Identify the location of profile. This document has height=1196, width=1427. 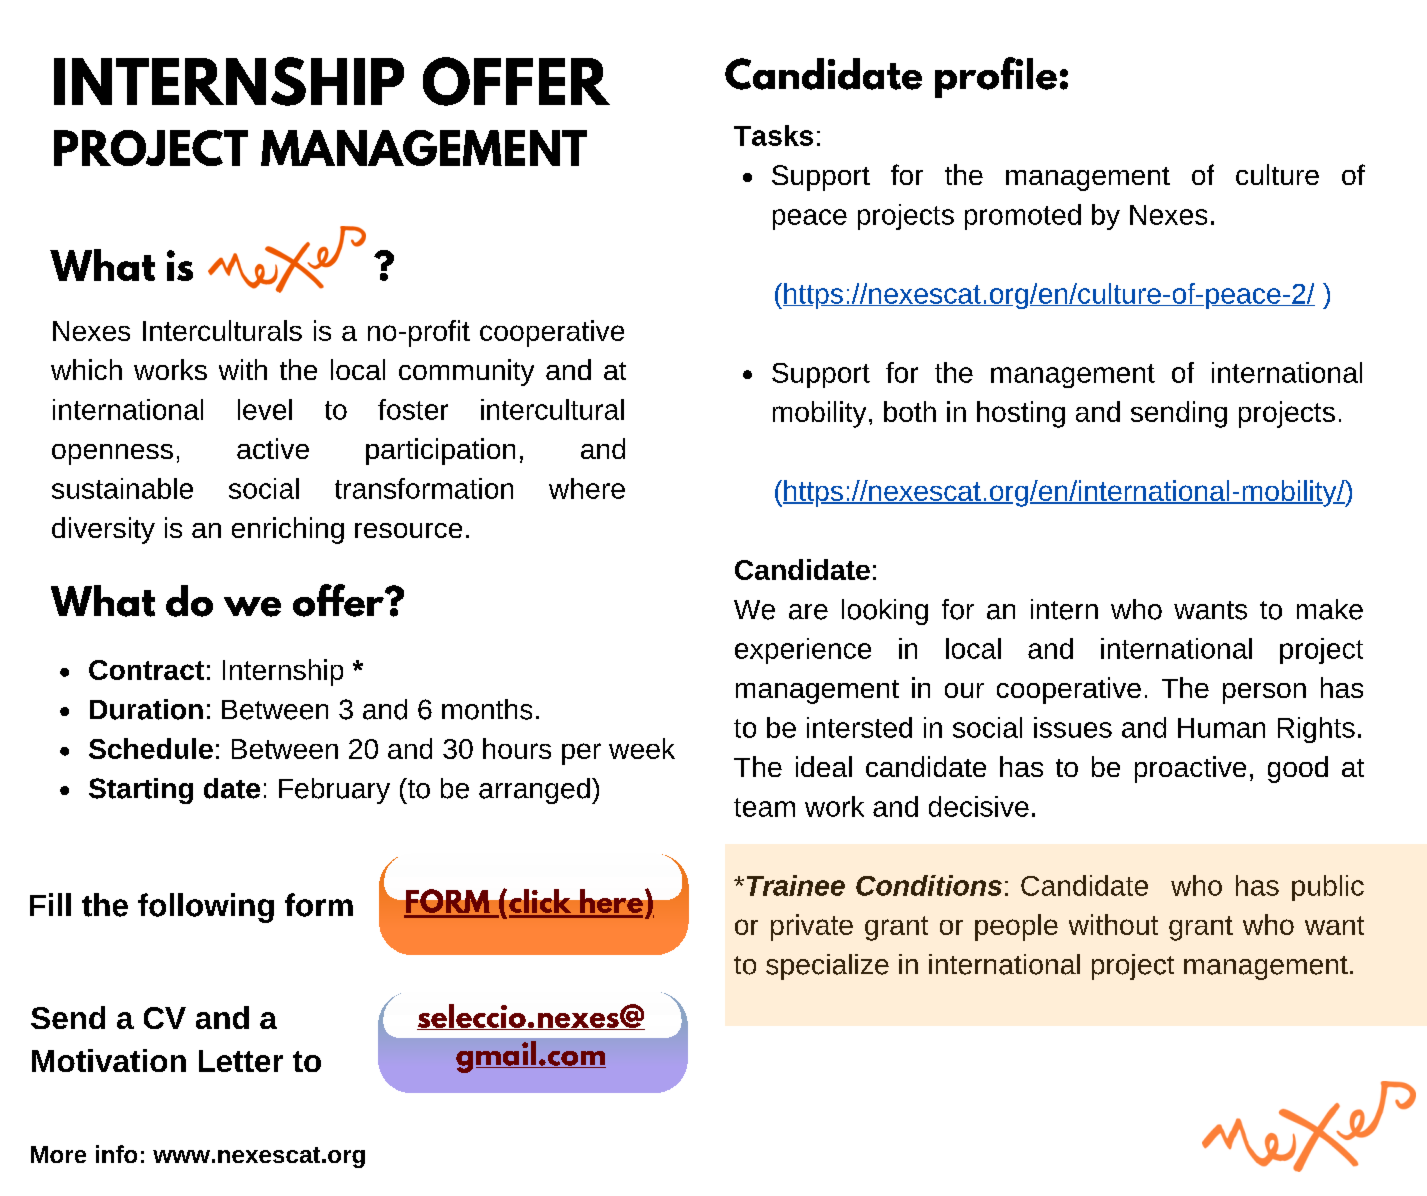
(996, 77).
